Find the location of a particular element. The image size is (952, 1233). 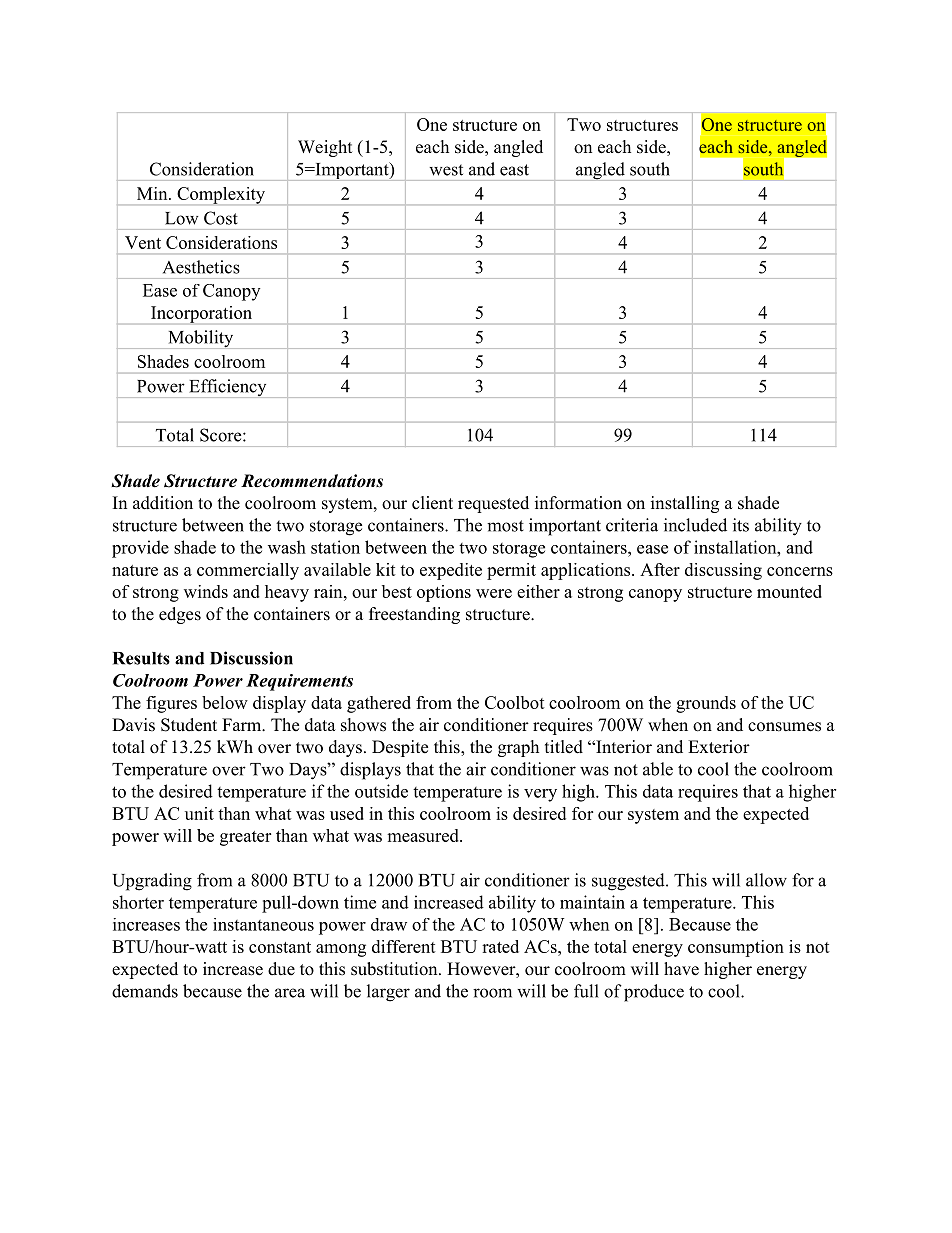

Complexity is located at coordinates (221, 195).
